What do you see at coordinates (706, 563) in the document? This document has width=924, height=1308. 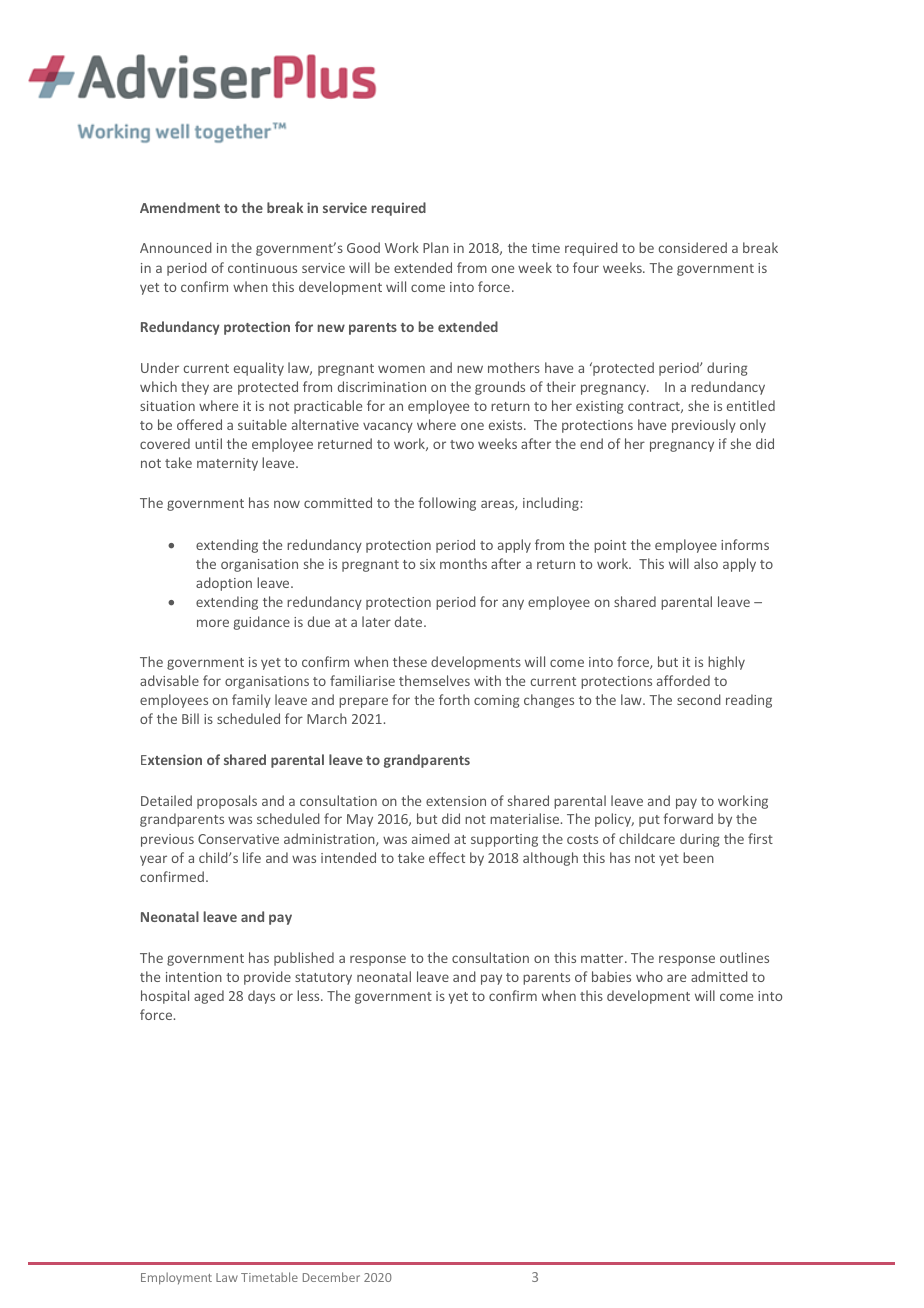 I see `also` at bounding box center [706, 563].
